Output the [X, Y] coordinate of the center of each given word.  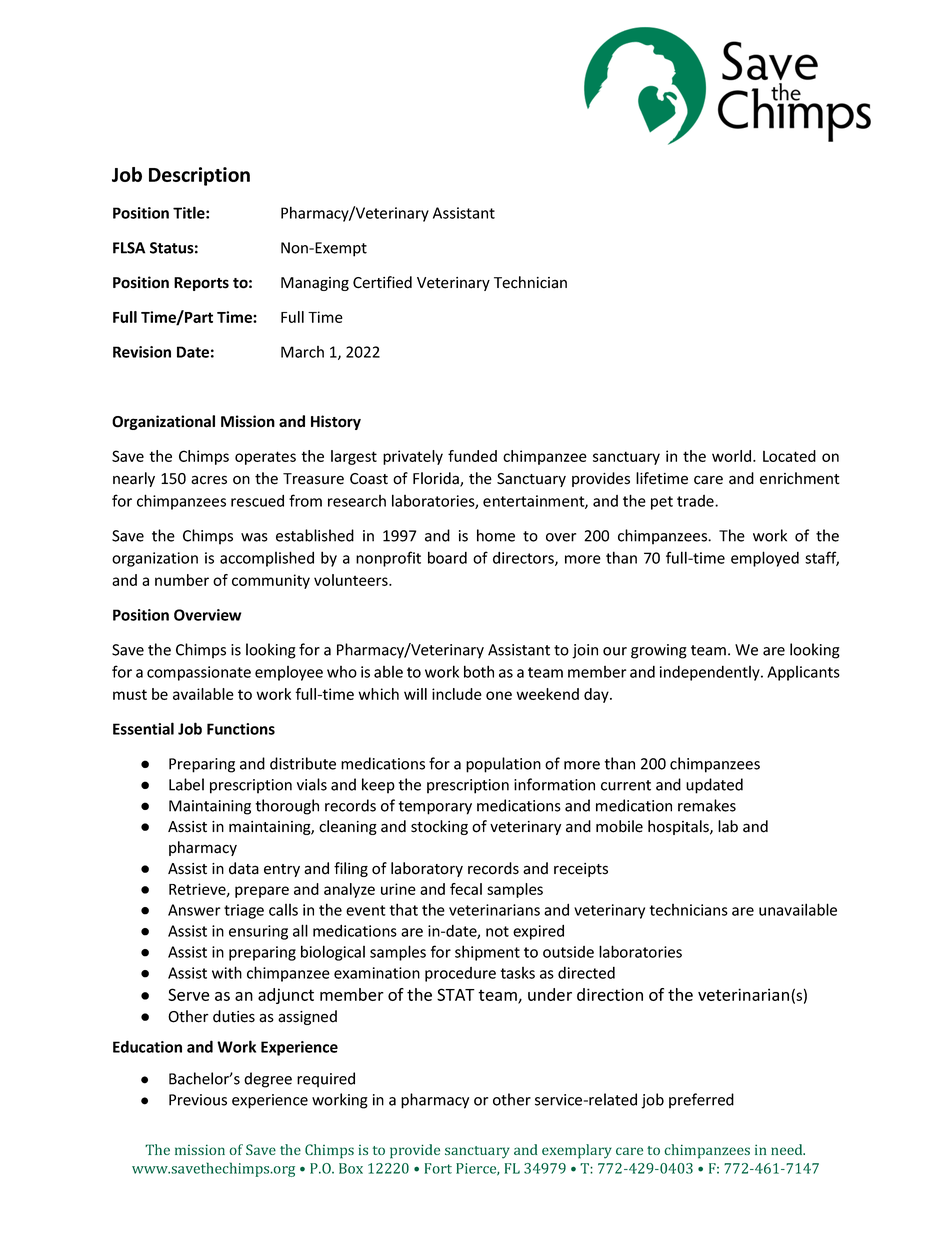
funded [472, 456]
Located [789, 456]
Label [186, 784]
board [447, 557]
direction [610, 994]
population [503, 765]
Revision [142, 352]
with [227, 972]
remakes [707, 805]
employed [765, 559]
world [733, 456]
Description [199, 176]
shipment [487, 953]
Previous [198, 1100]
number [182, 580]
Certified [382, 282]
